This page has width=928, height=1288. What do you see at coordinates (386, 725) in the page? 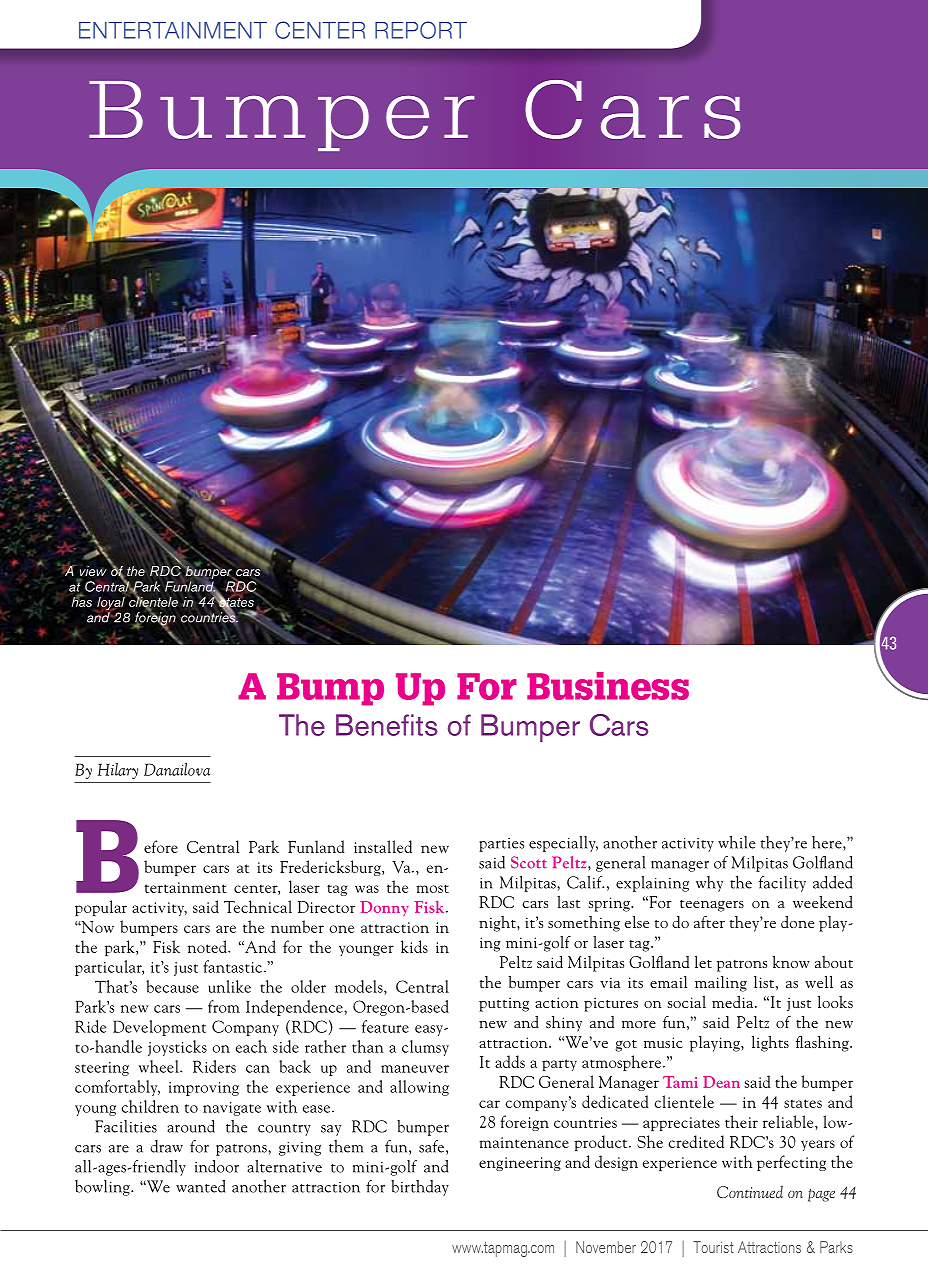
I see `Benefits` at bounding box center [386, 725].
